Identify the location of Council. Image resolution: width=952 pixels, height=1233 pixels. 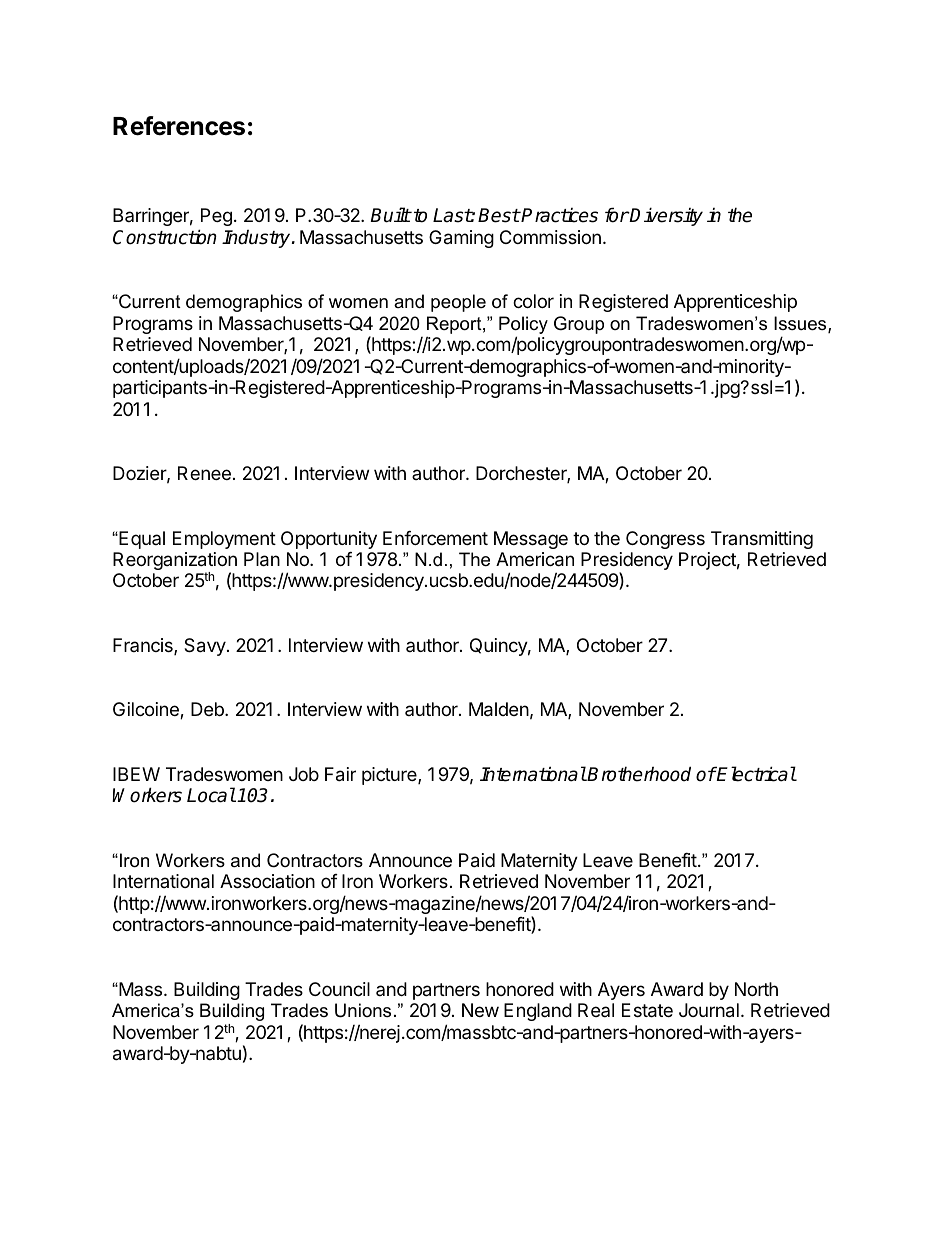
(339, 989).
